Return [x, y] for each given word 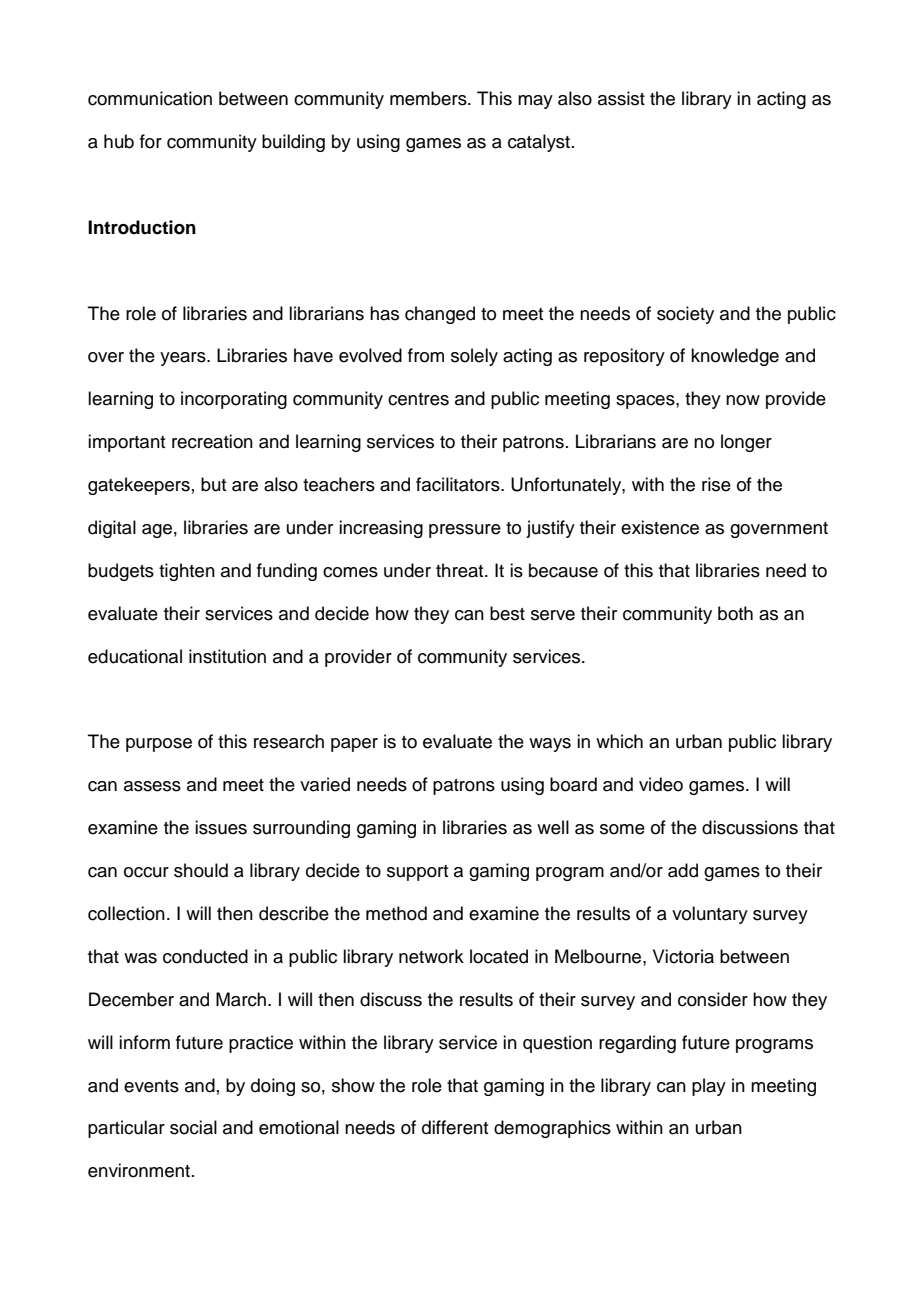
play [709, 1087]
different [455, 1127]
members [429, 98]
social [193, 1127]
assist [621, 98]
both [735, 613]
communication [150, 98]
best [507, 613]
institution [227, 656]
